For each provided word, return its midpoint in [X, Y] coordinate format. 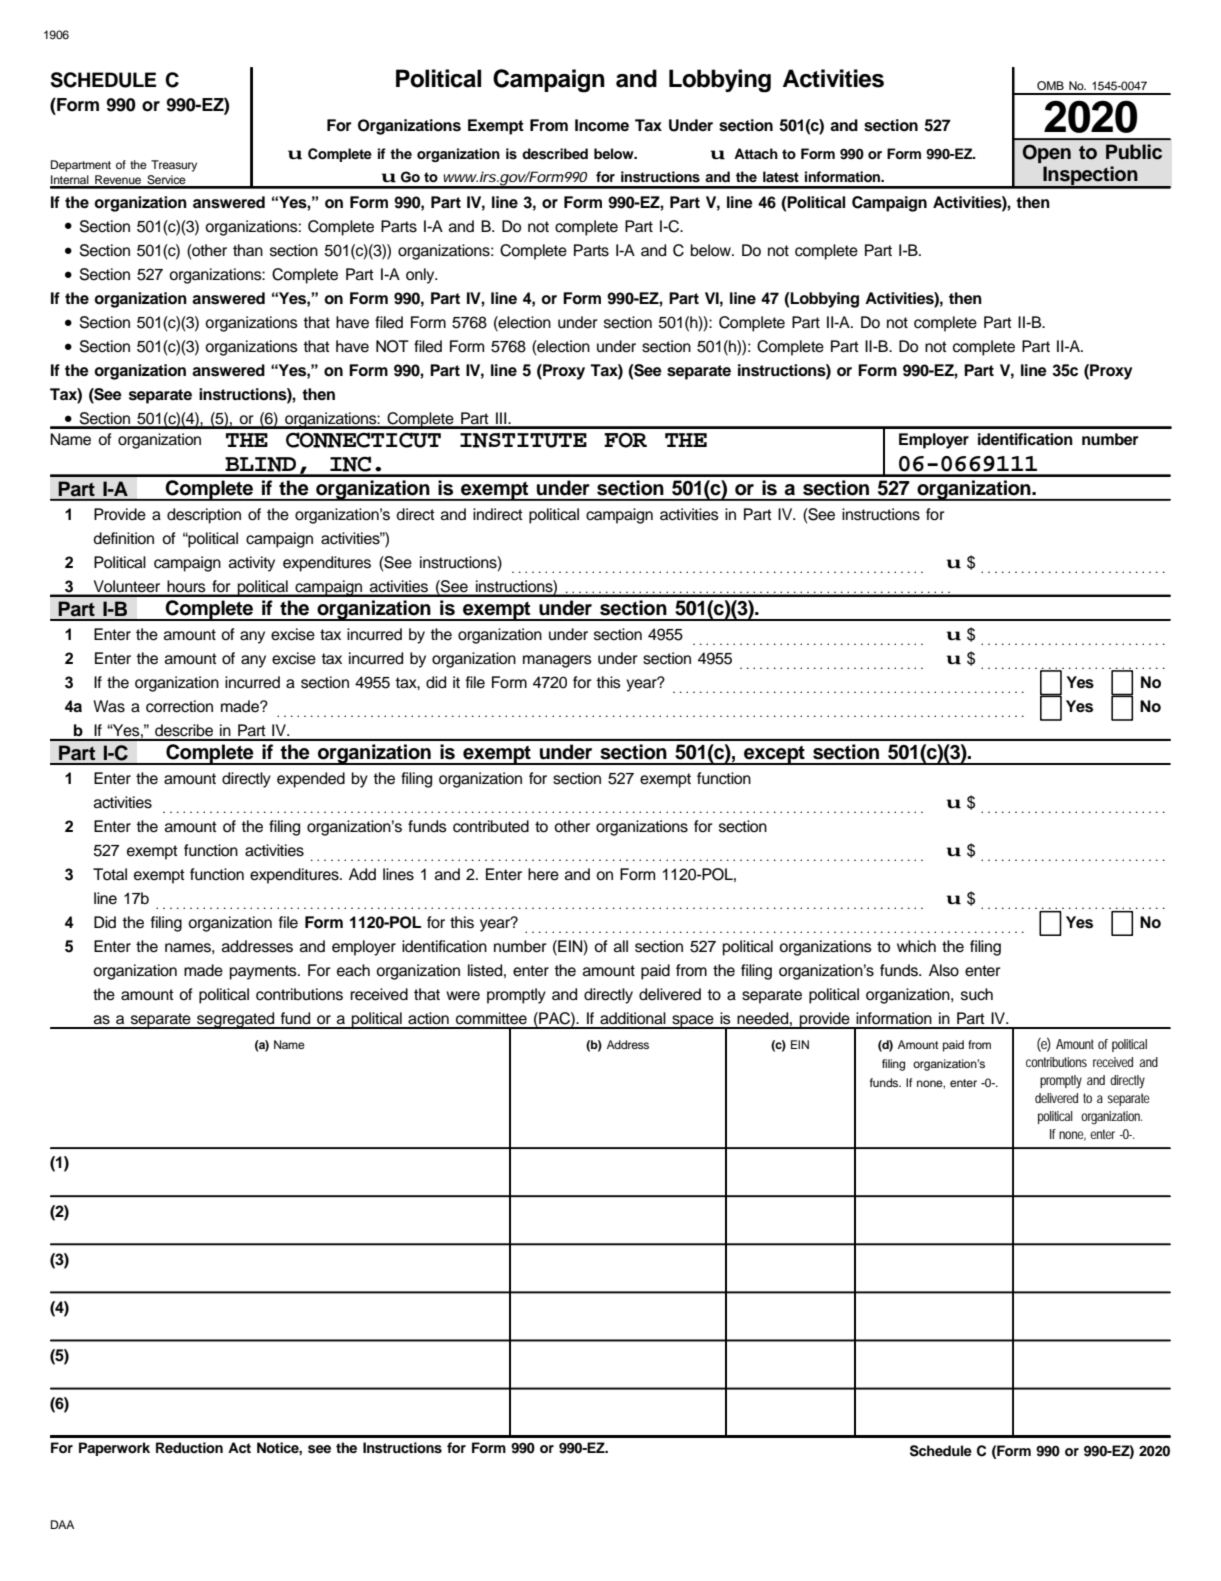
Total [110, 874]
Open [1047, 153]
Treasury [174, 166]
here [543, 874]
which [916, 946]
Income [602, 125]
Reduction [189, 1448]
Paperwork [114, 1449]
